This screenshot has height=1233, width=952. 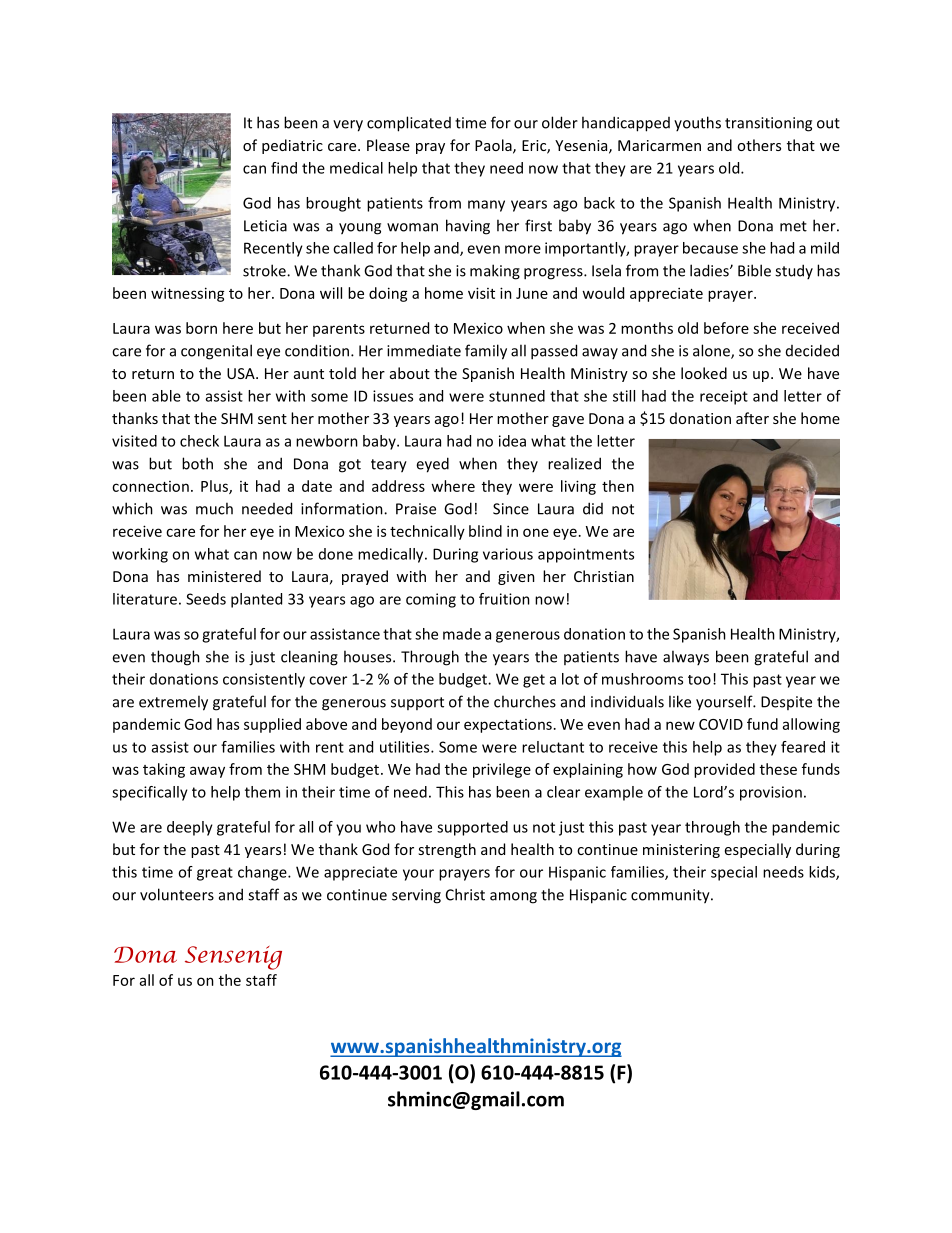 What do you see at coordinates (511, 509) in the screenshot?
I see `Since` at bounding box center [511, 509].
